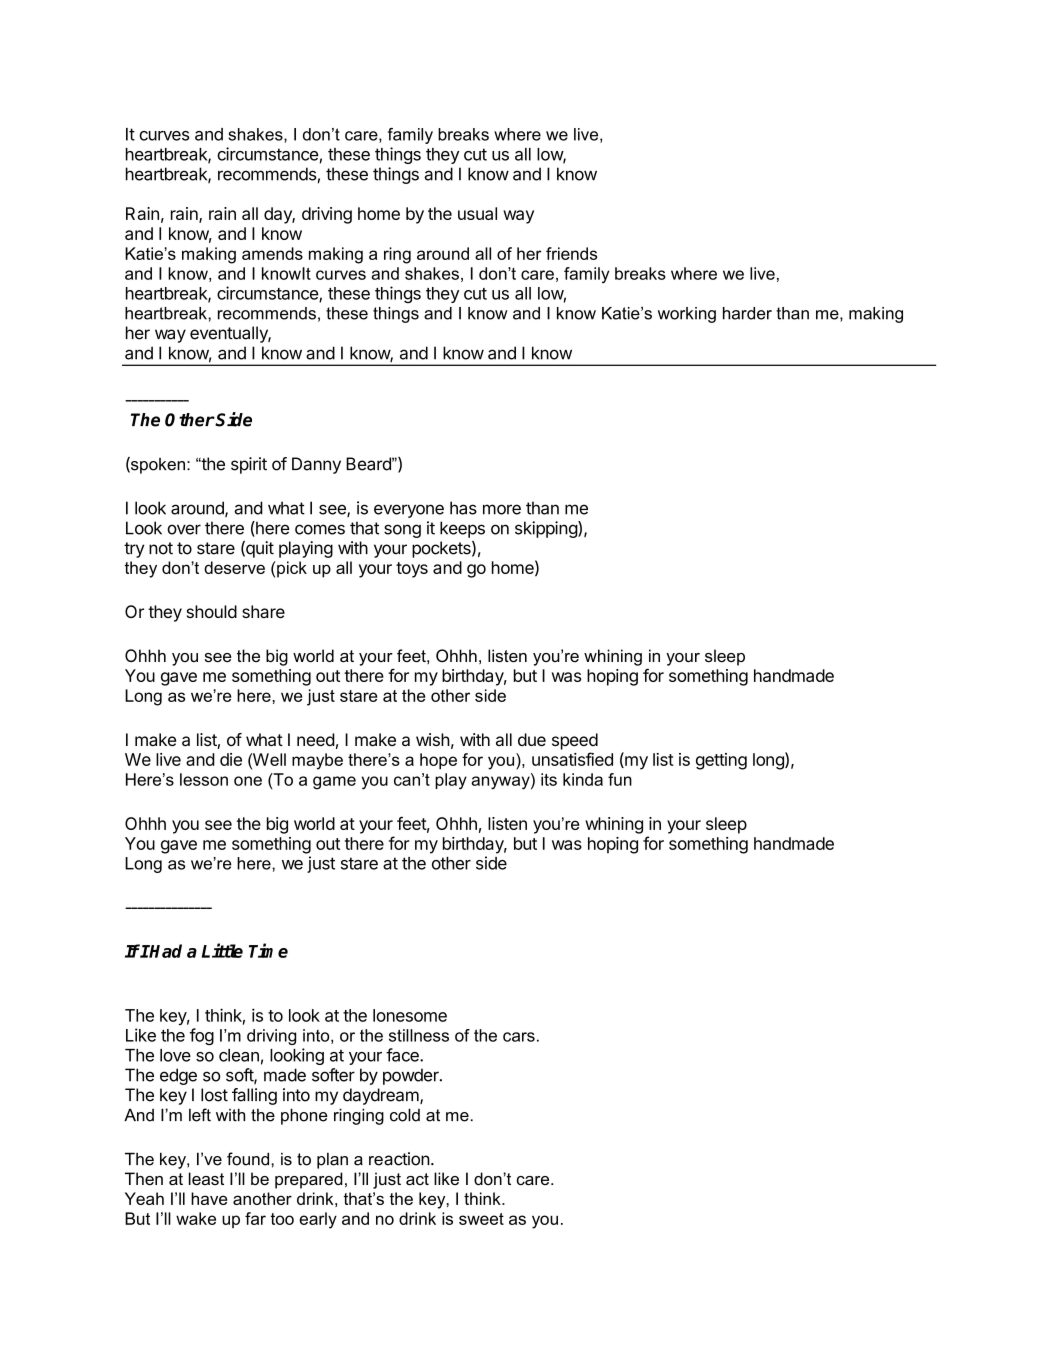 The height and width of the page is (1369, 1058). I want to click on lonesome, so click(410, 1015).
